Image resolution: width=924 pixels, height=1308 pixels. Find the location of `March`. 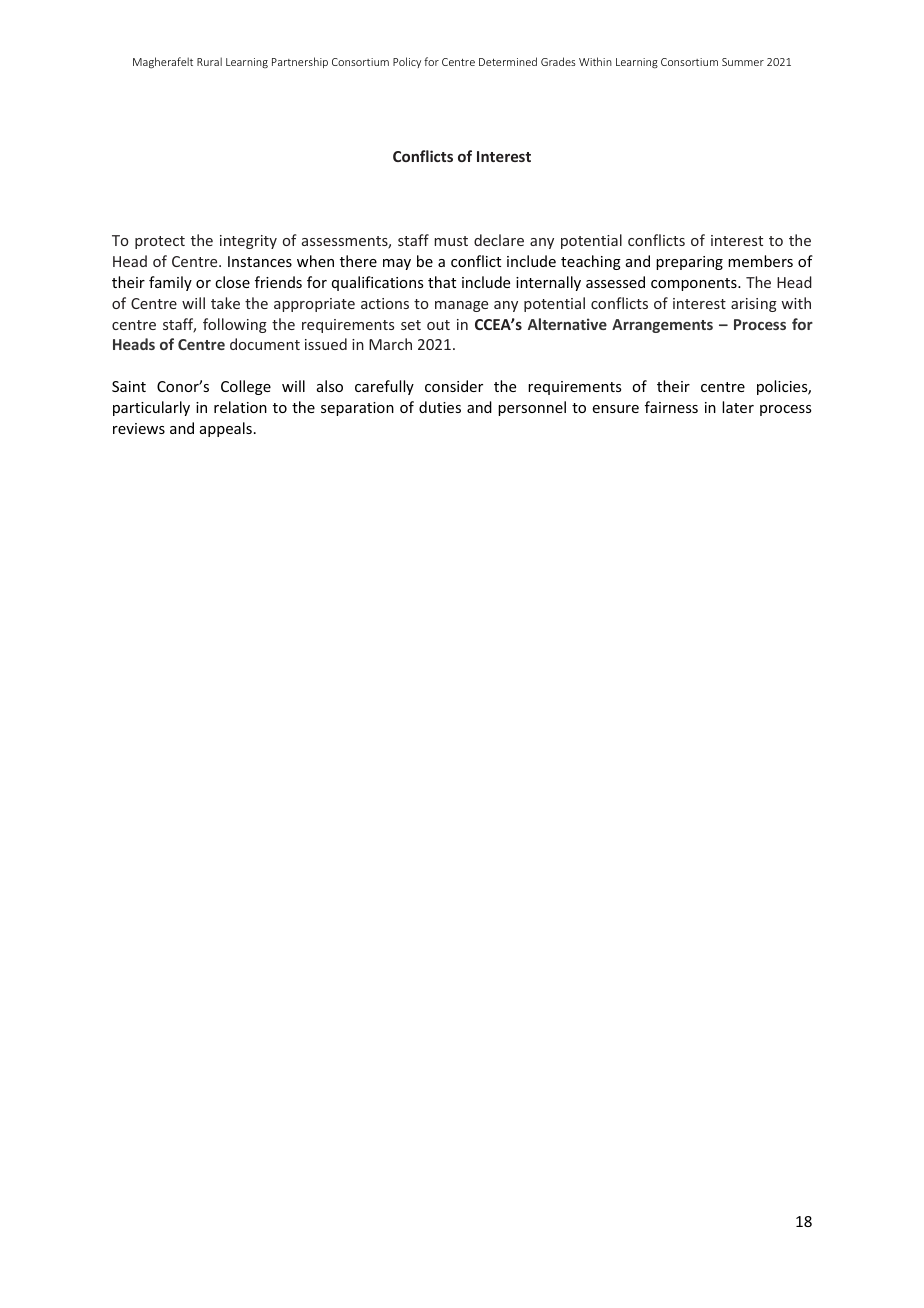

March is located at coordinates (390, 344).
